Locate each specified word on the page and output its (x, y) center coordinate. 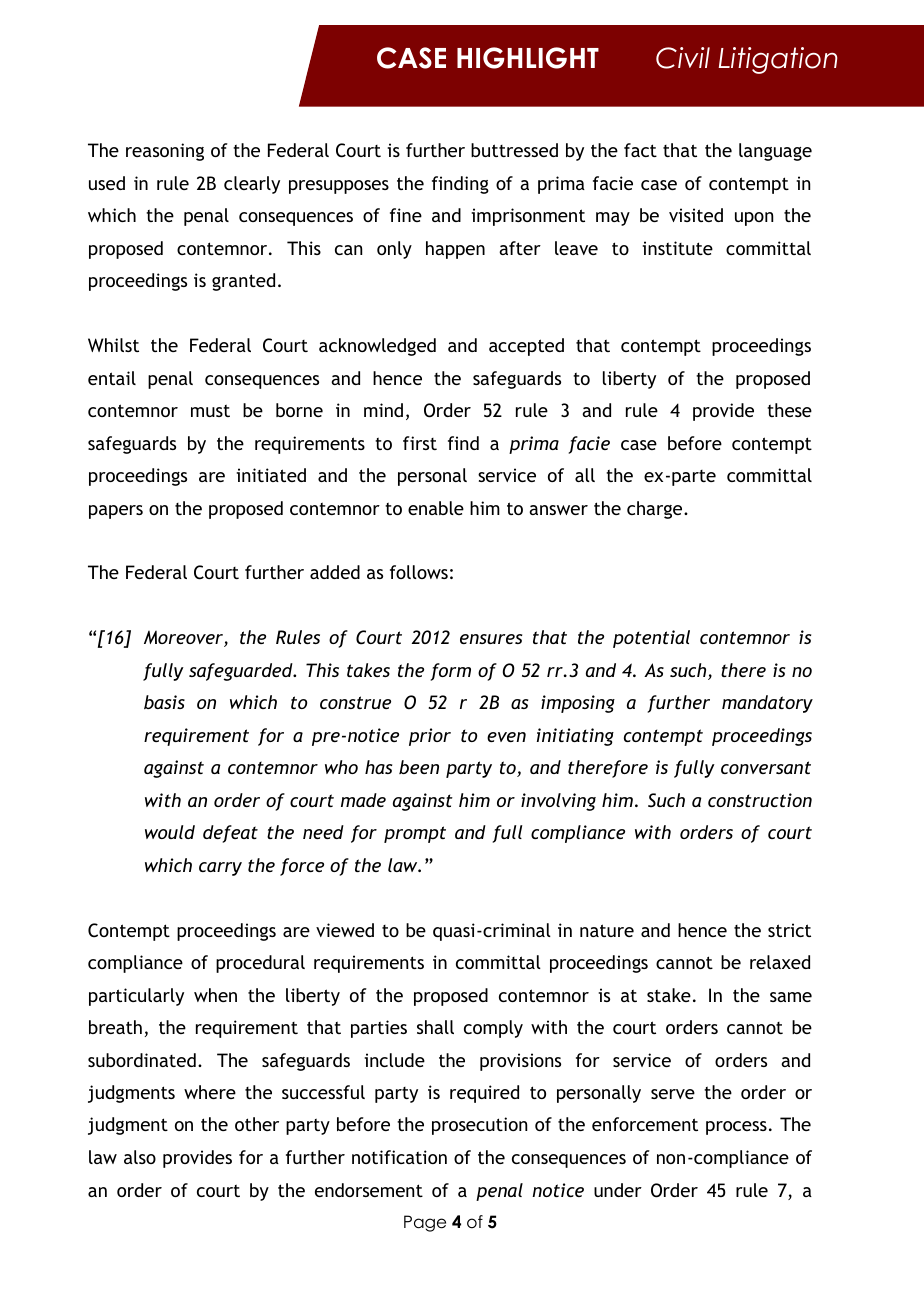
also (140, 1157)
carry (220, 869)
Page (425, 1223)
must (210, 410)
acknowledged (377, 347)
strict (789, 930)
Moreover (184, 639)
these (789, 410)
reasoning (165, 152)
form (450, 672)
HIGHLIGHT (528, 58)
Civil (683, 58)
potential (651, 639)
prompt (415, 834)
